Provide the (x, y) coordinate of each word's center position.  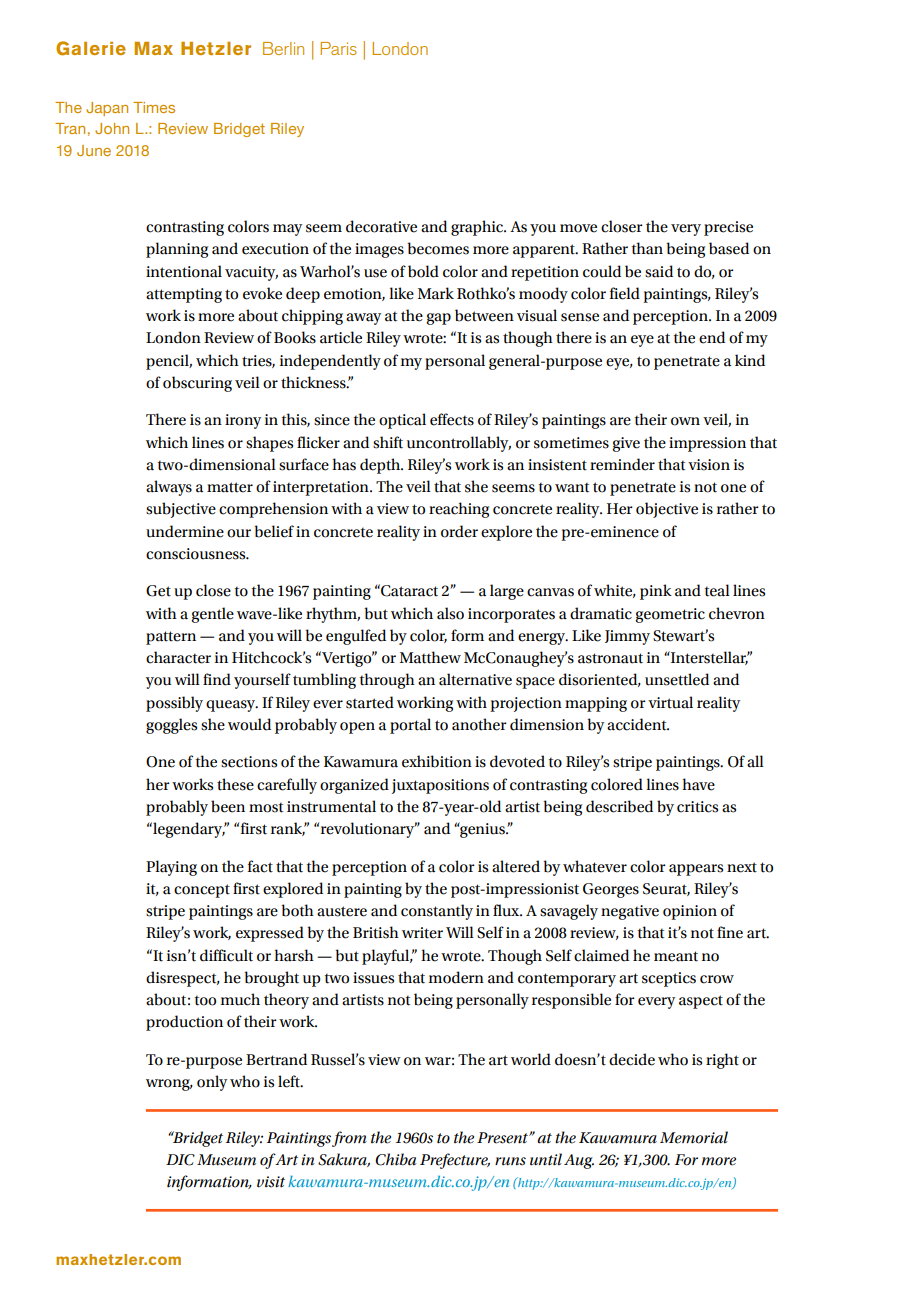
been (228, 806)
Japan (107, 109)
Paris (338, 48)
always (169, 488)
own (685, 421)
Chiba (396, 1159)
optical (402, 421)
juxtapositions (440, 786)
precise (728, 228)
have (698, 784)
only (212, 1083)
